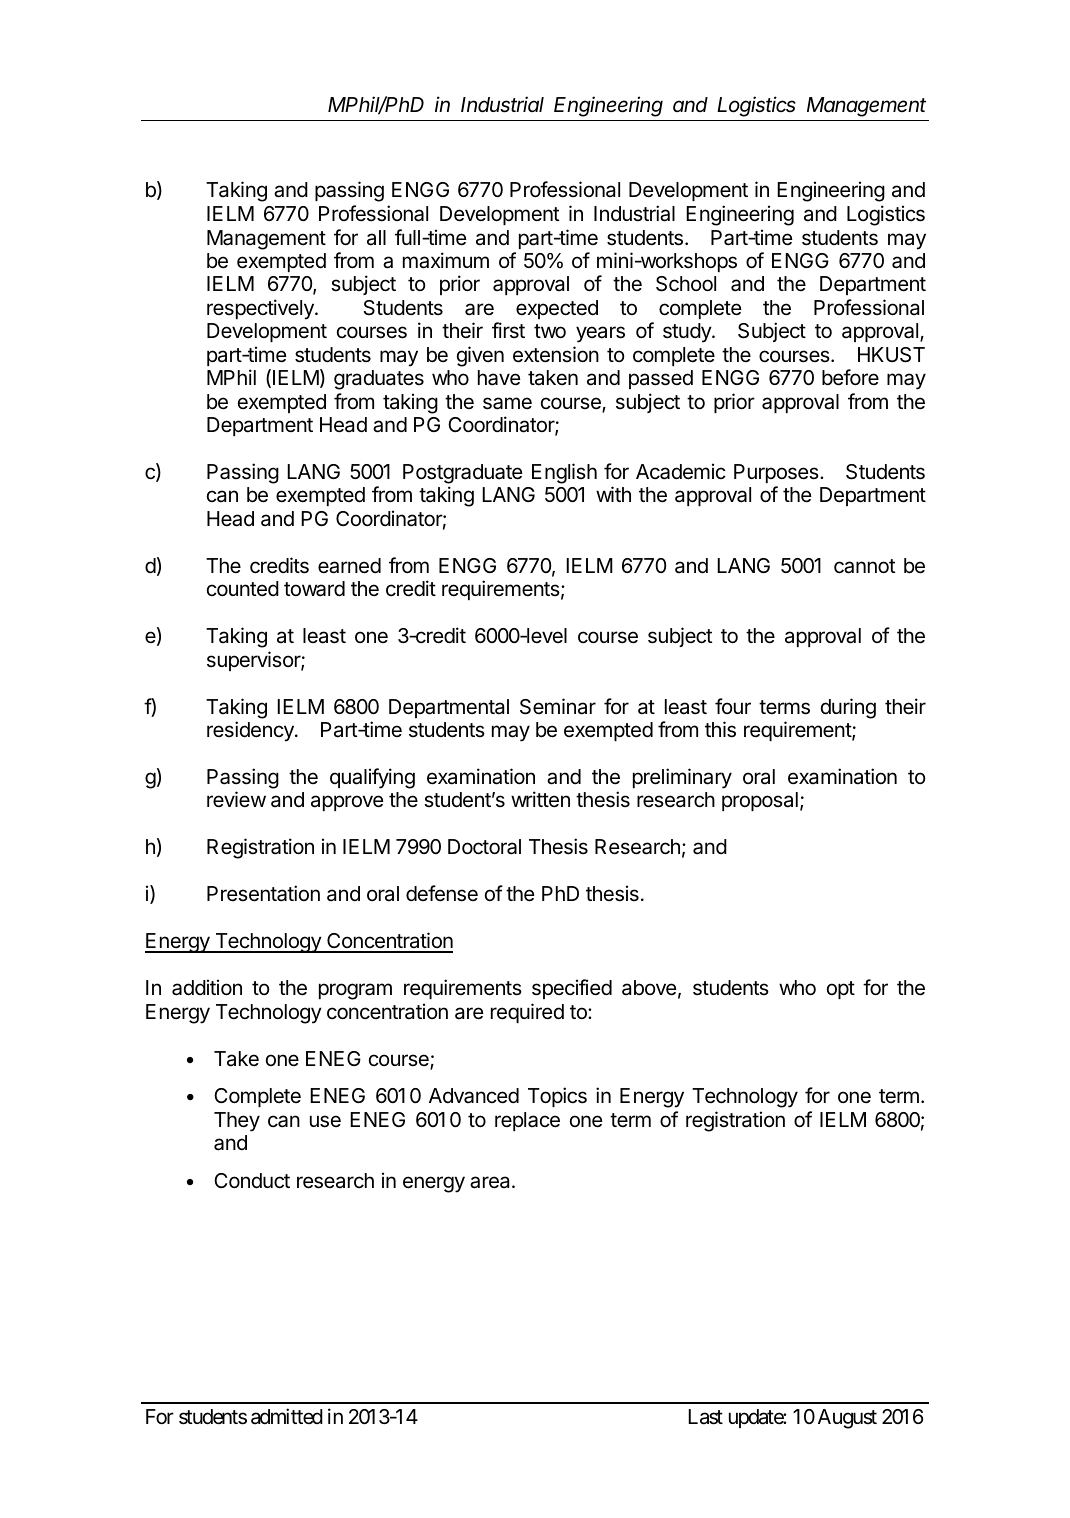 The width and height of the image is (1070, 1518). What do you see at coordinates (558, 706) in the image?
I see `Seminar` at bounding box center [558, 706].
